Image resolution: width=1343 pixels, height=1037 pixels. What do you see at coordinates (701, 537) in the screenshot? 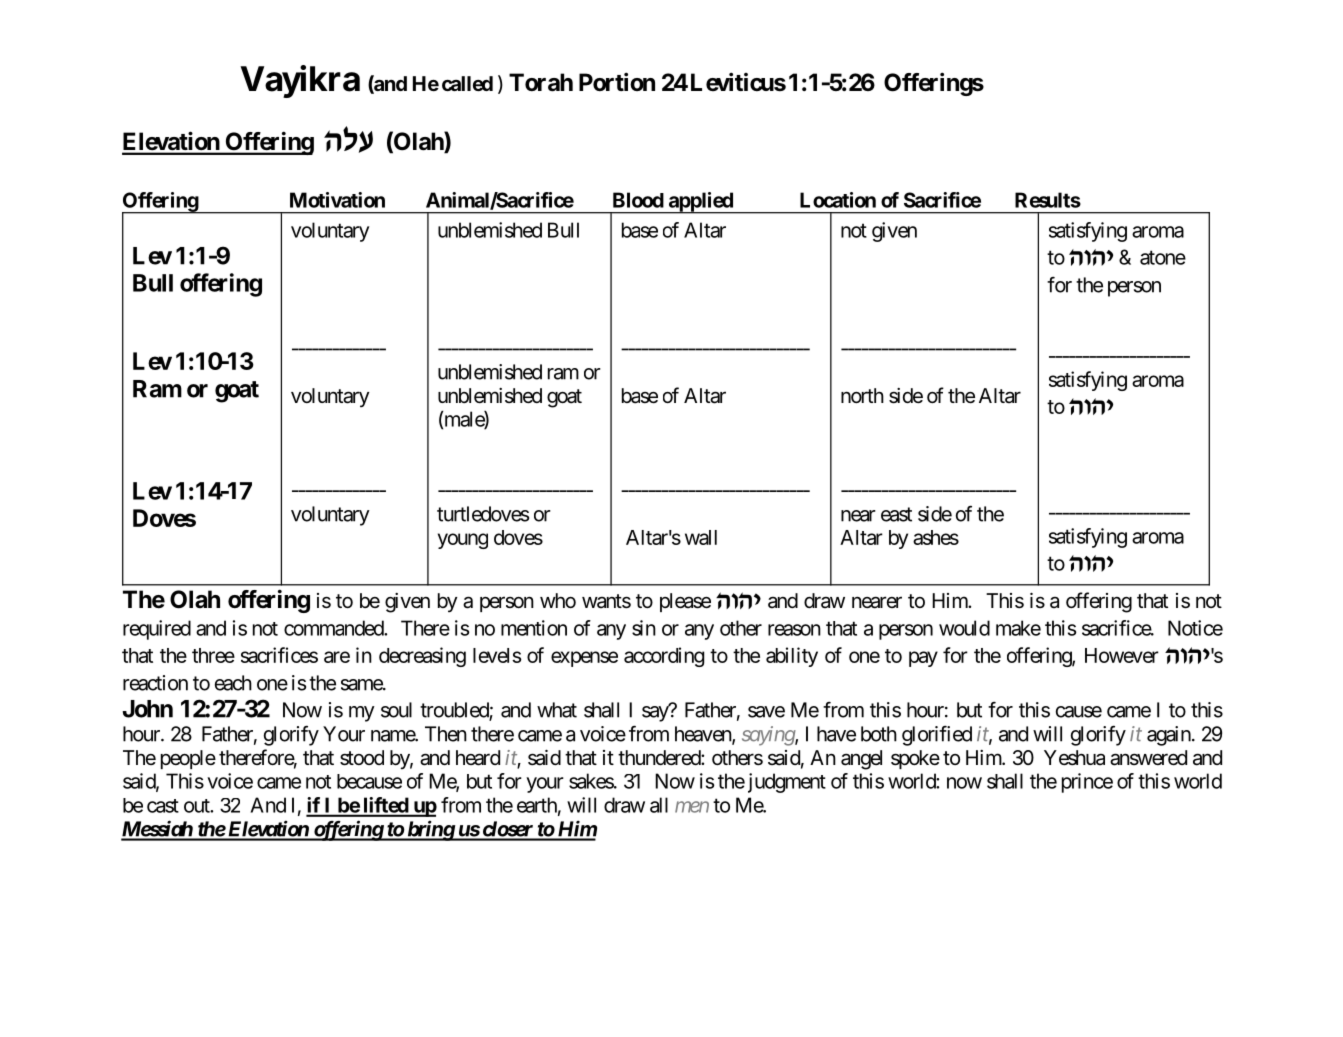
I see `wall` at bounding box center [701, 537].
